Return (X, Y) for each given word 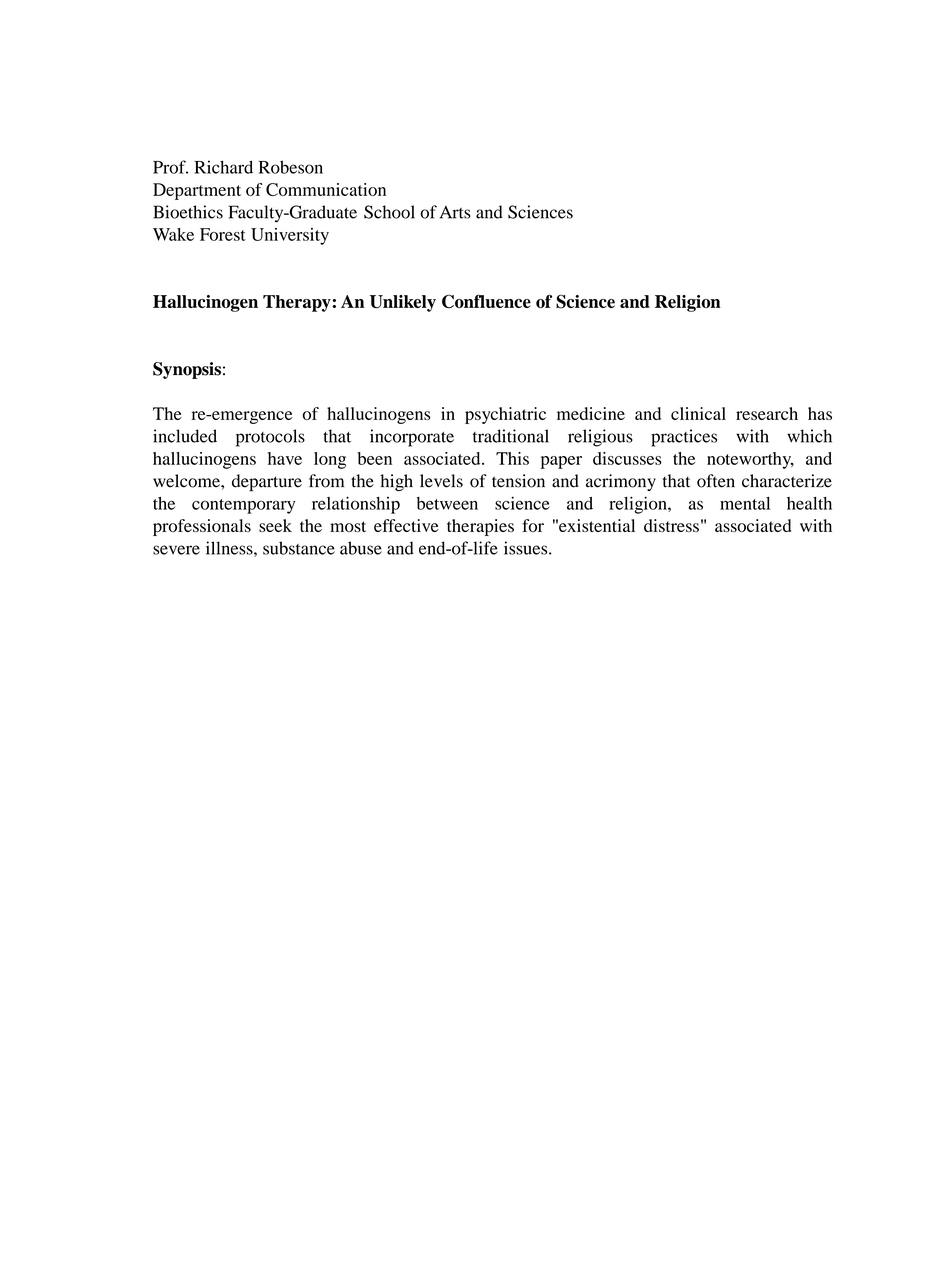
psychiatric (505, 415)
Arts (455, 212)
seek (275, 525)
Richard (223, 167)
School (389, 212)
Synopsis (187, 370)
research (767, 413)
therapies (480, 527)
